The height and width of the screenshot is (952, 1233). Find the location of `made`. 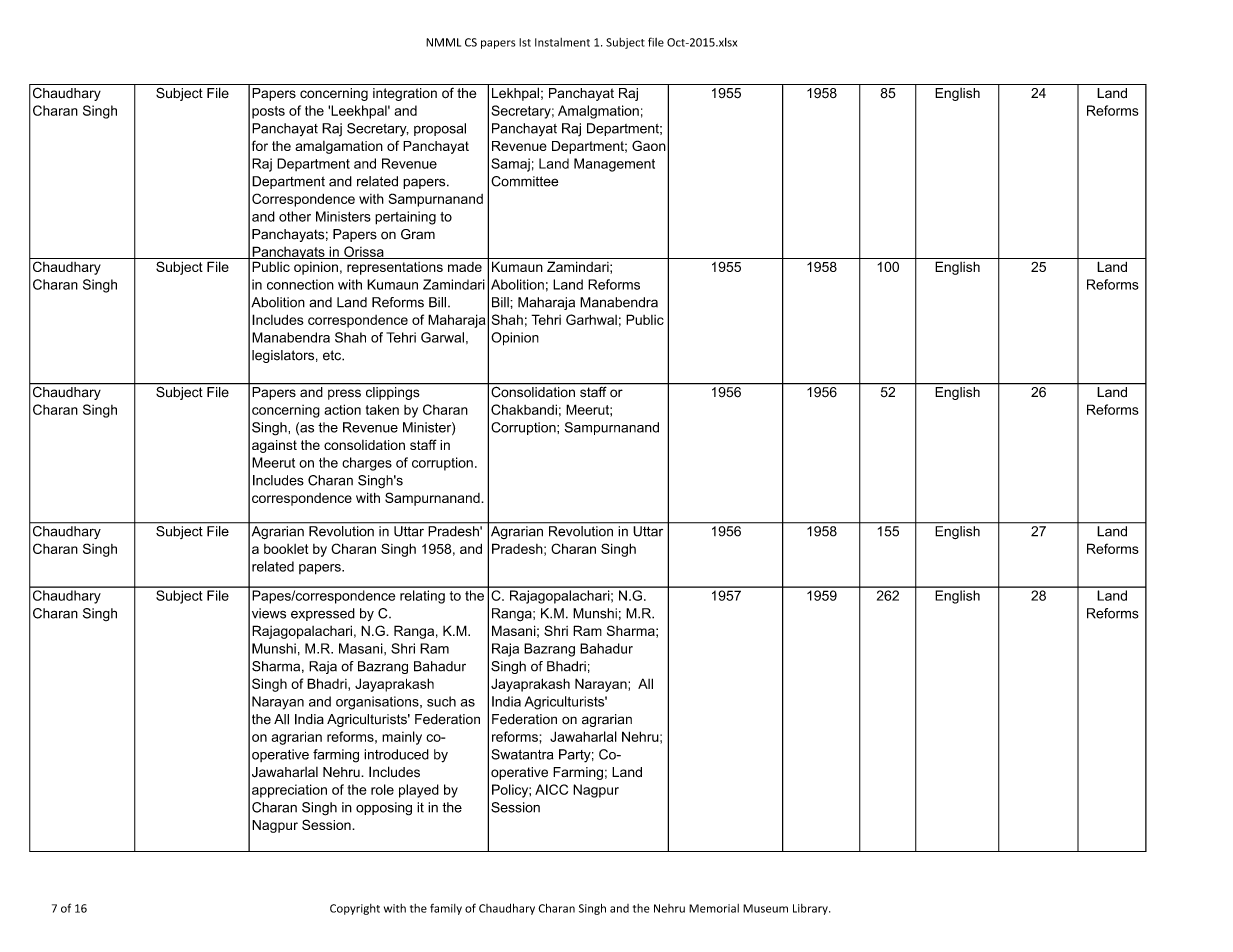

made is located at coordinates (465, 267).
